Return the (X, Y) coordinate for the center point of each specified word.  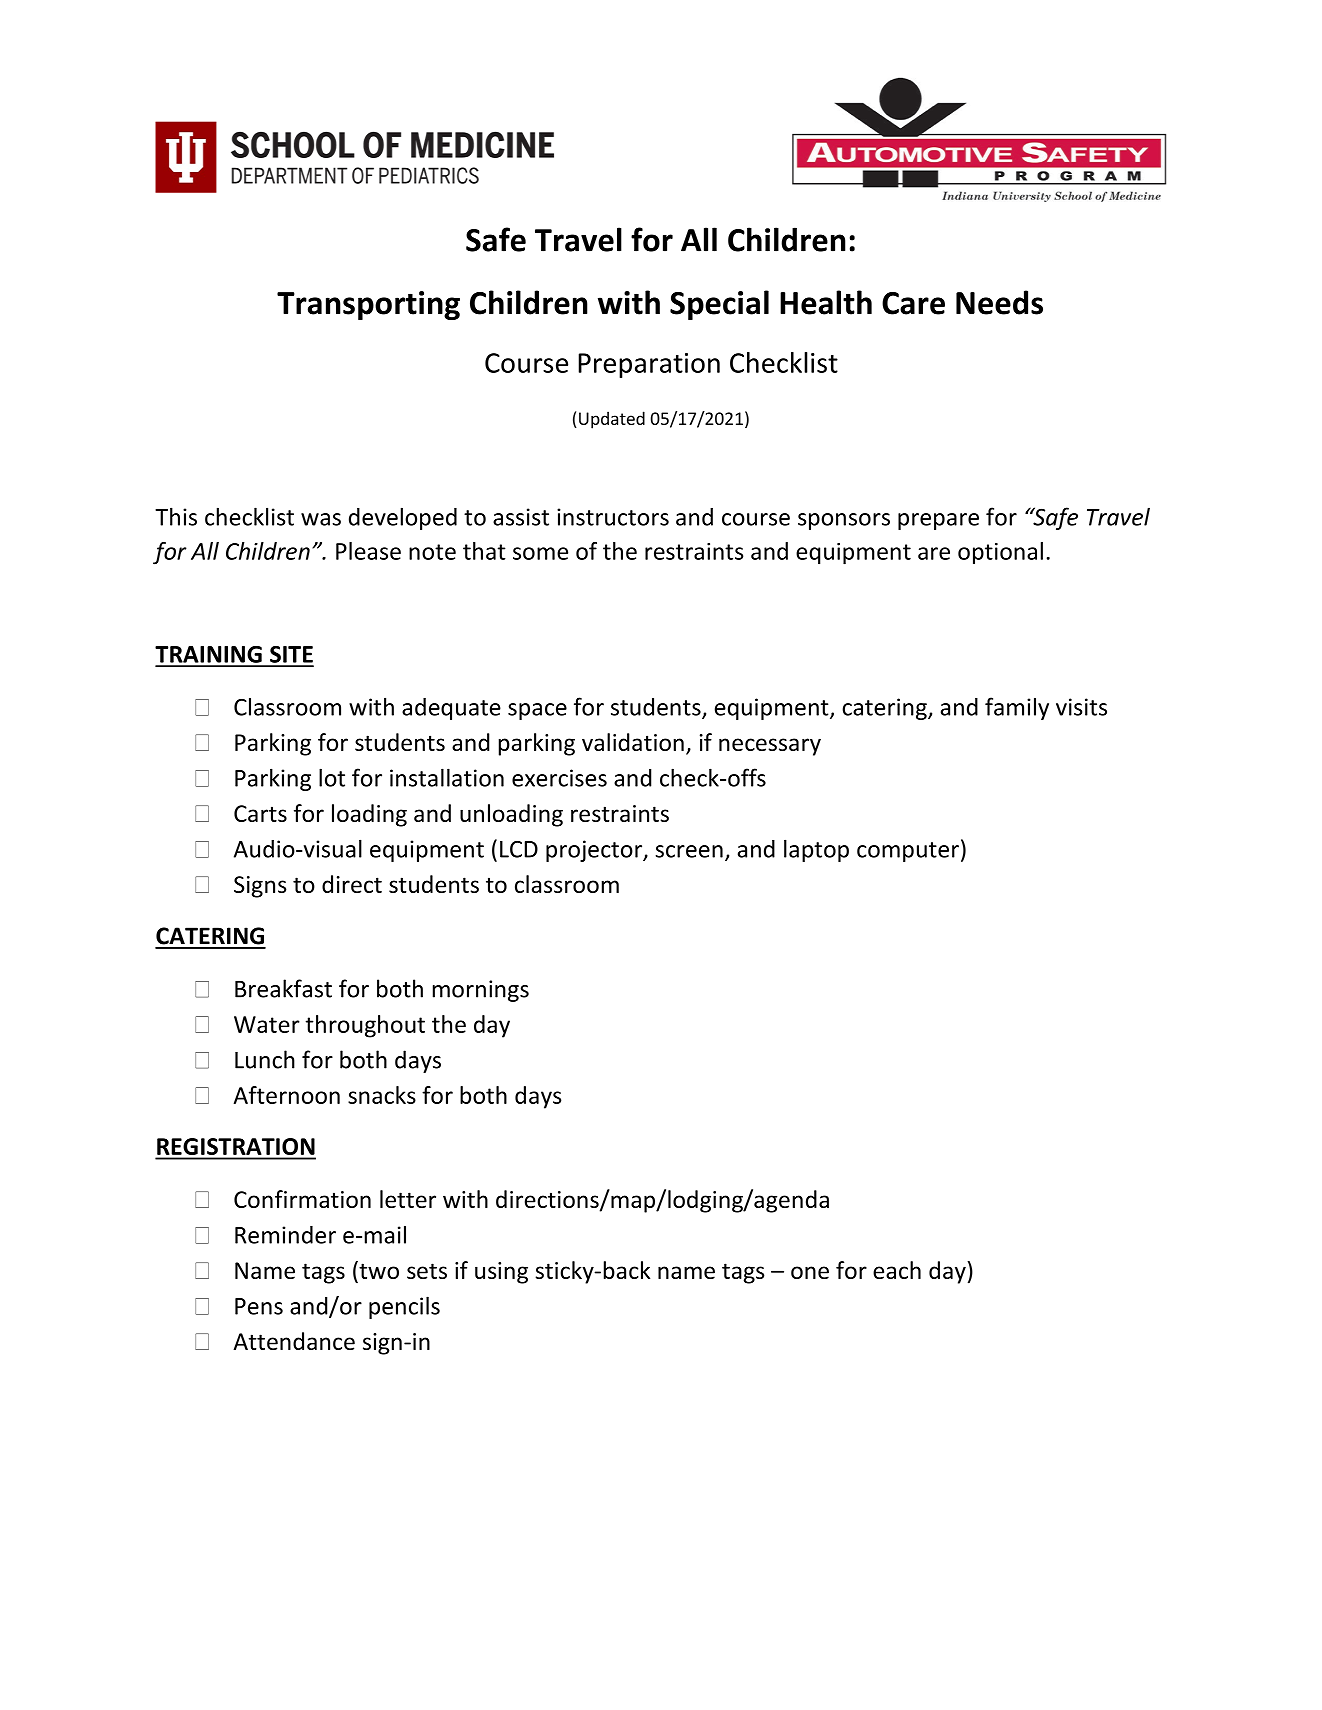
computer (908, 852)
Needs (999, 302)
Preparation (649, 365)
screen (689, 851)
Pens (259, 1306)
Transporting (368, 305)
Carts (260, 813)
